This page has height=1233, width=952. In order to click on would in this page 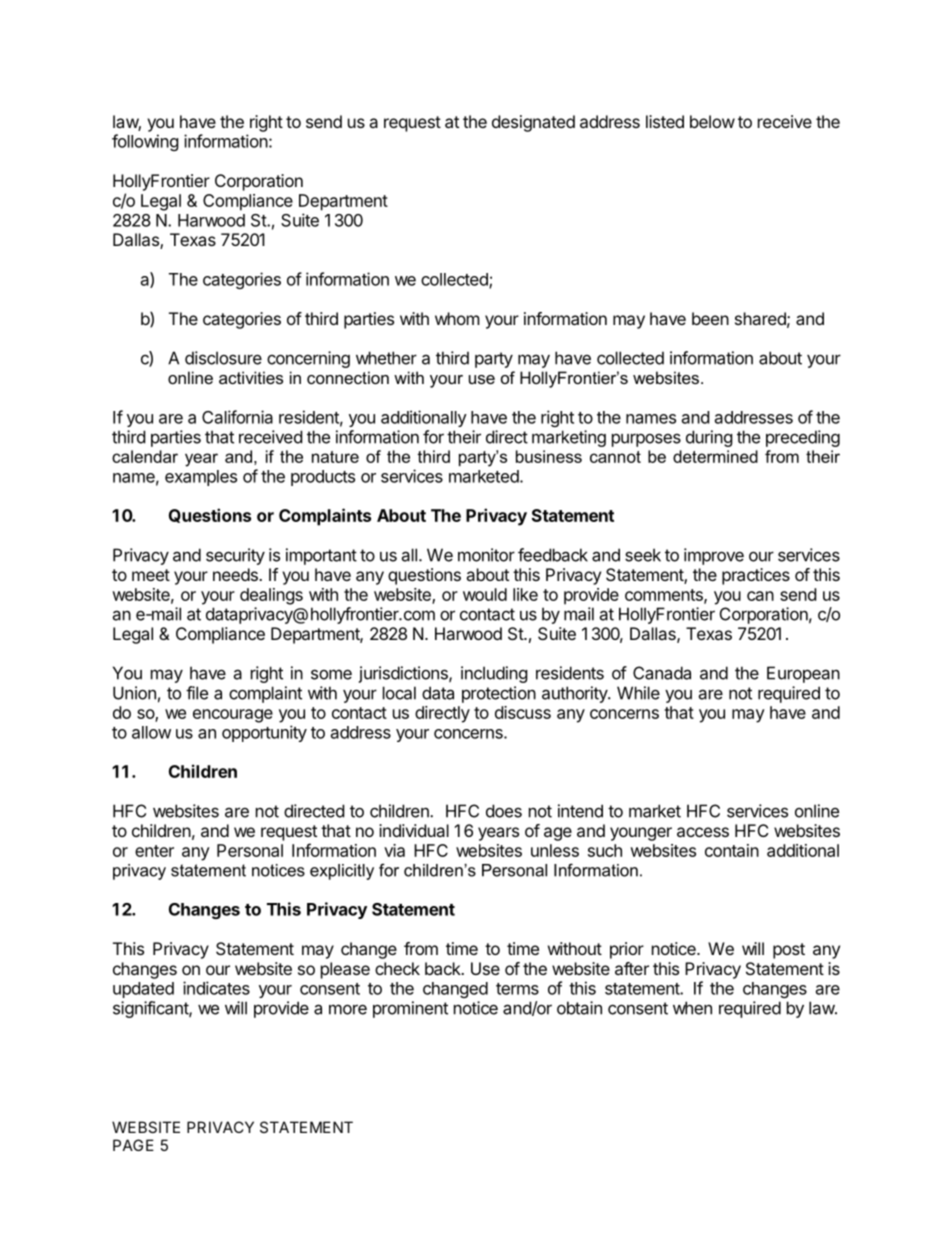, I will do `click(485, 594)`.
